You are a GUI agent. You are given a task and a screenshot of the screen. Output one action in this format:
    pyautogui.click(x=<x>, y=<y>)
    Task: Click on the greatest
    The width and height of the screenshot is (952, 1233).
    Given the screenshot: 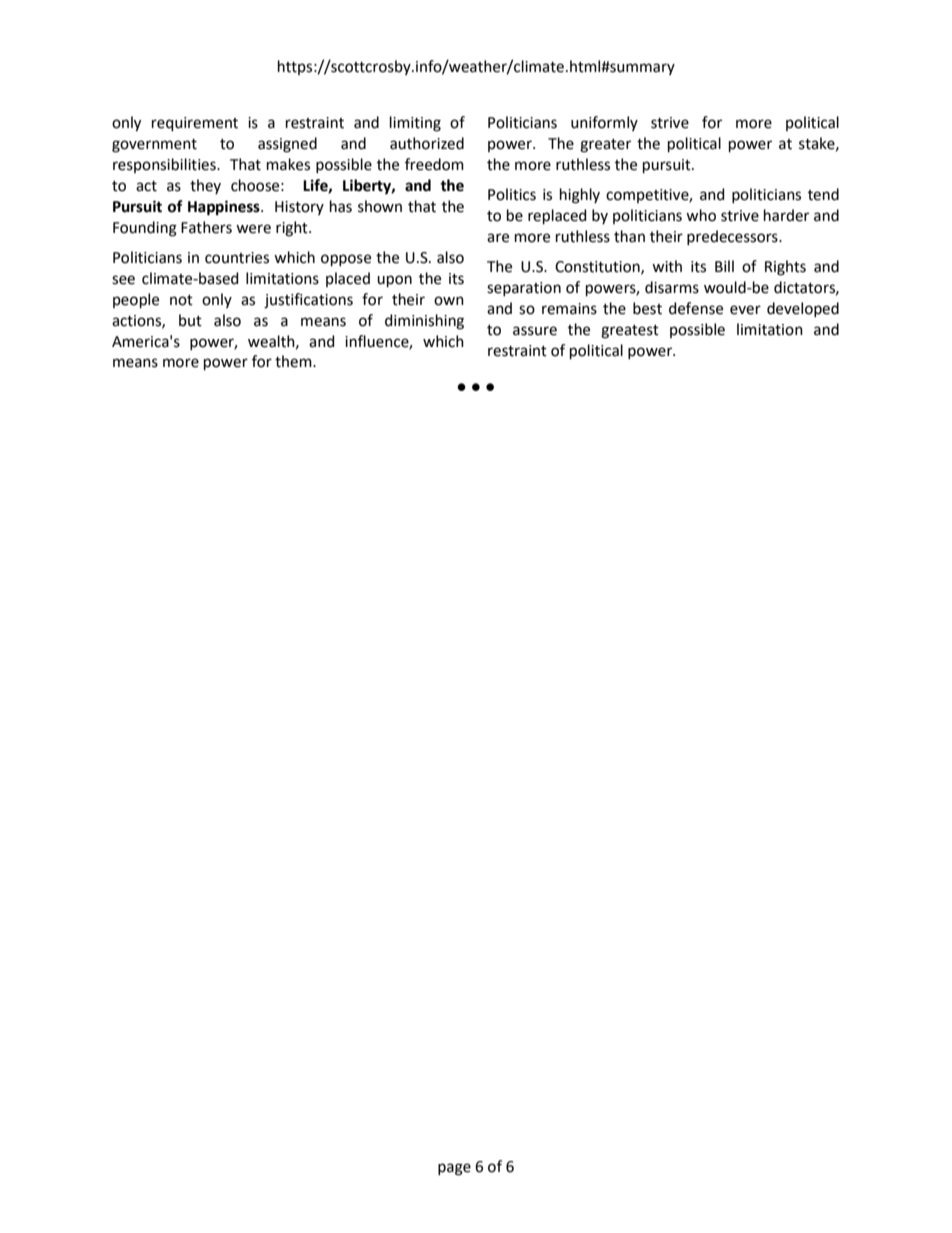 What is the action you would take?
    pyautogui.click(x=630, y=332)
